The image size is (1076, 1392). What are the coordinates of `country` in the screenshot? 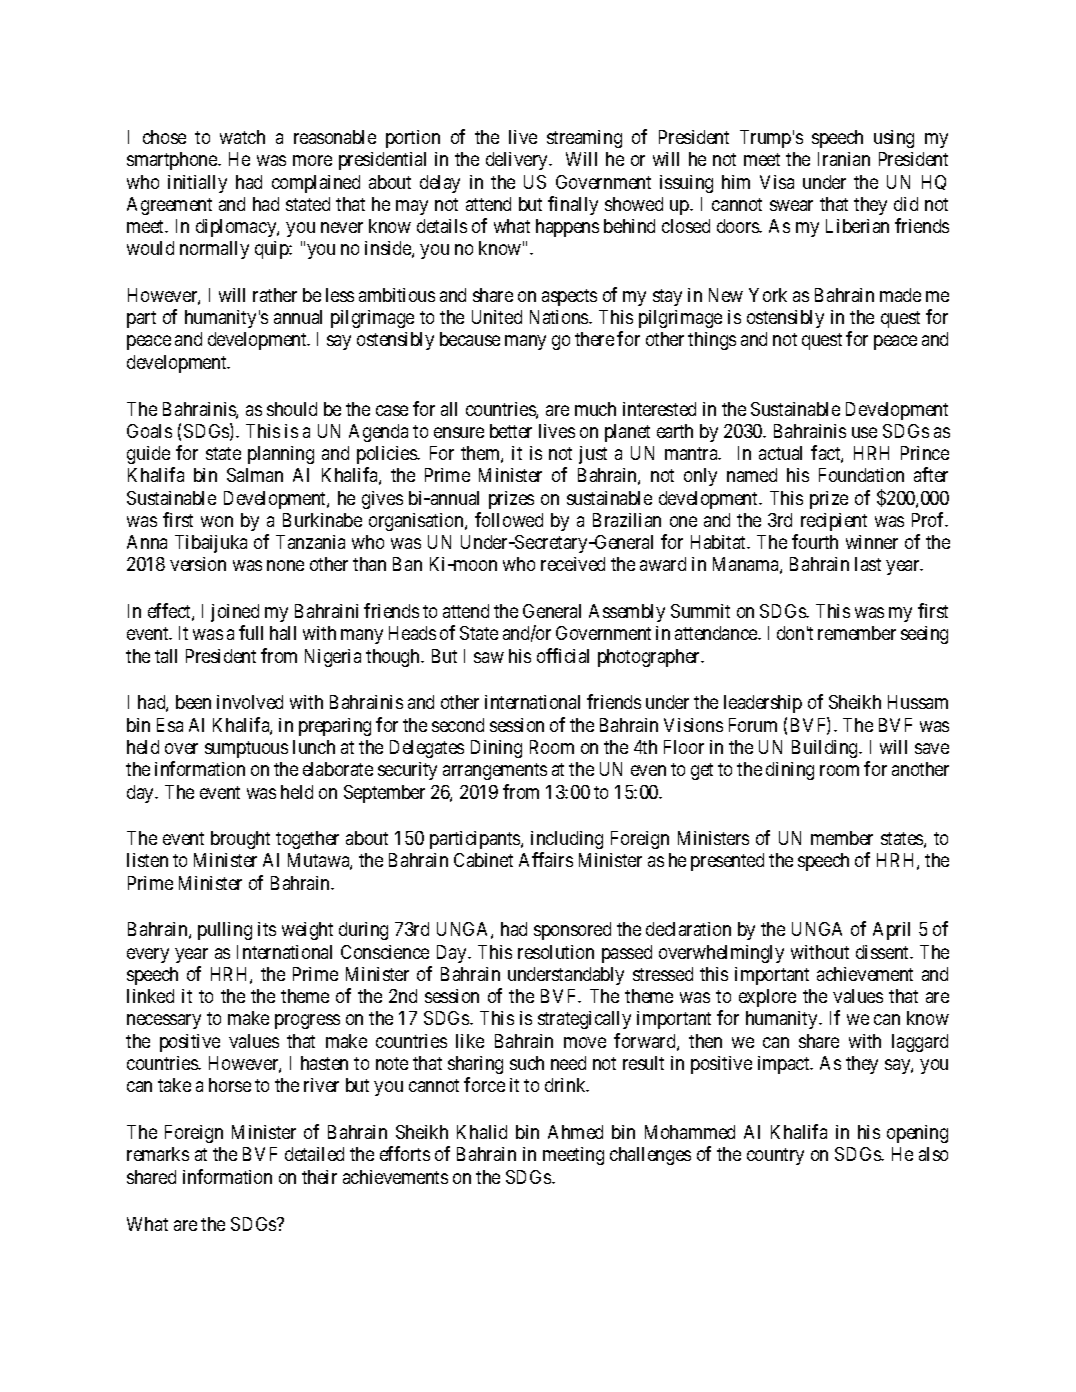 It's located at (775, 1156).
